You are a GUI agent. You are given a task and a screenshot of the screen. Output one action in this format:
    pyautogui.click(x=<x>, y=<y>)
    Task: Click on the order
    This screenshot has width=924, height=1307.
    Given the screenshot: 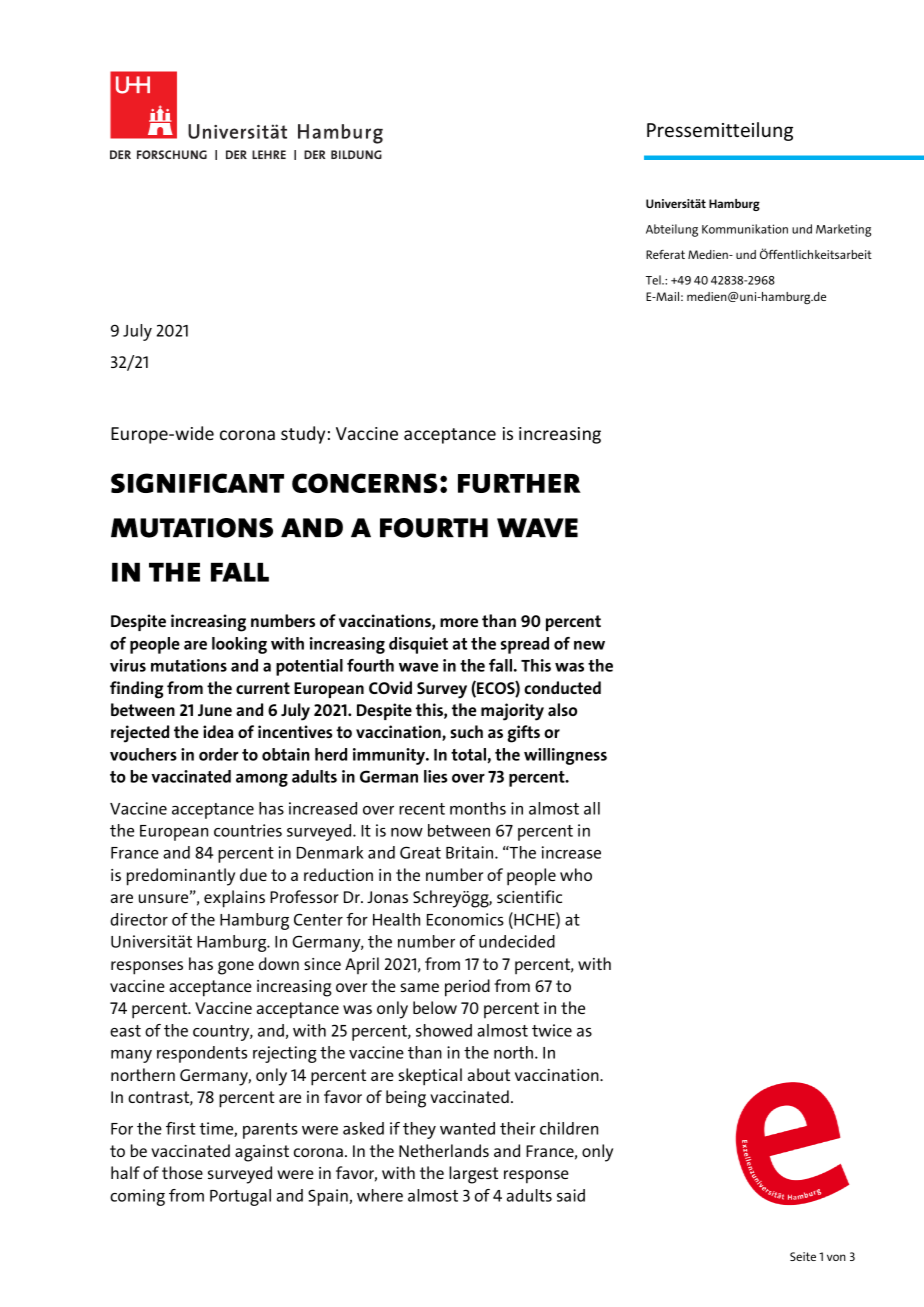 What is the action you would take?
    pyautogui.click(x=218, y=754)
